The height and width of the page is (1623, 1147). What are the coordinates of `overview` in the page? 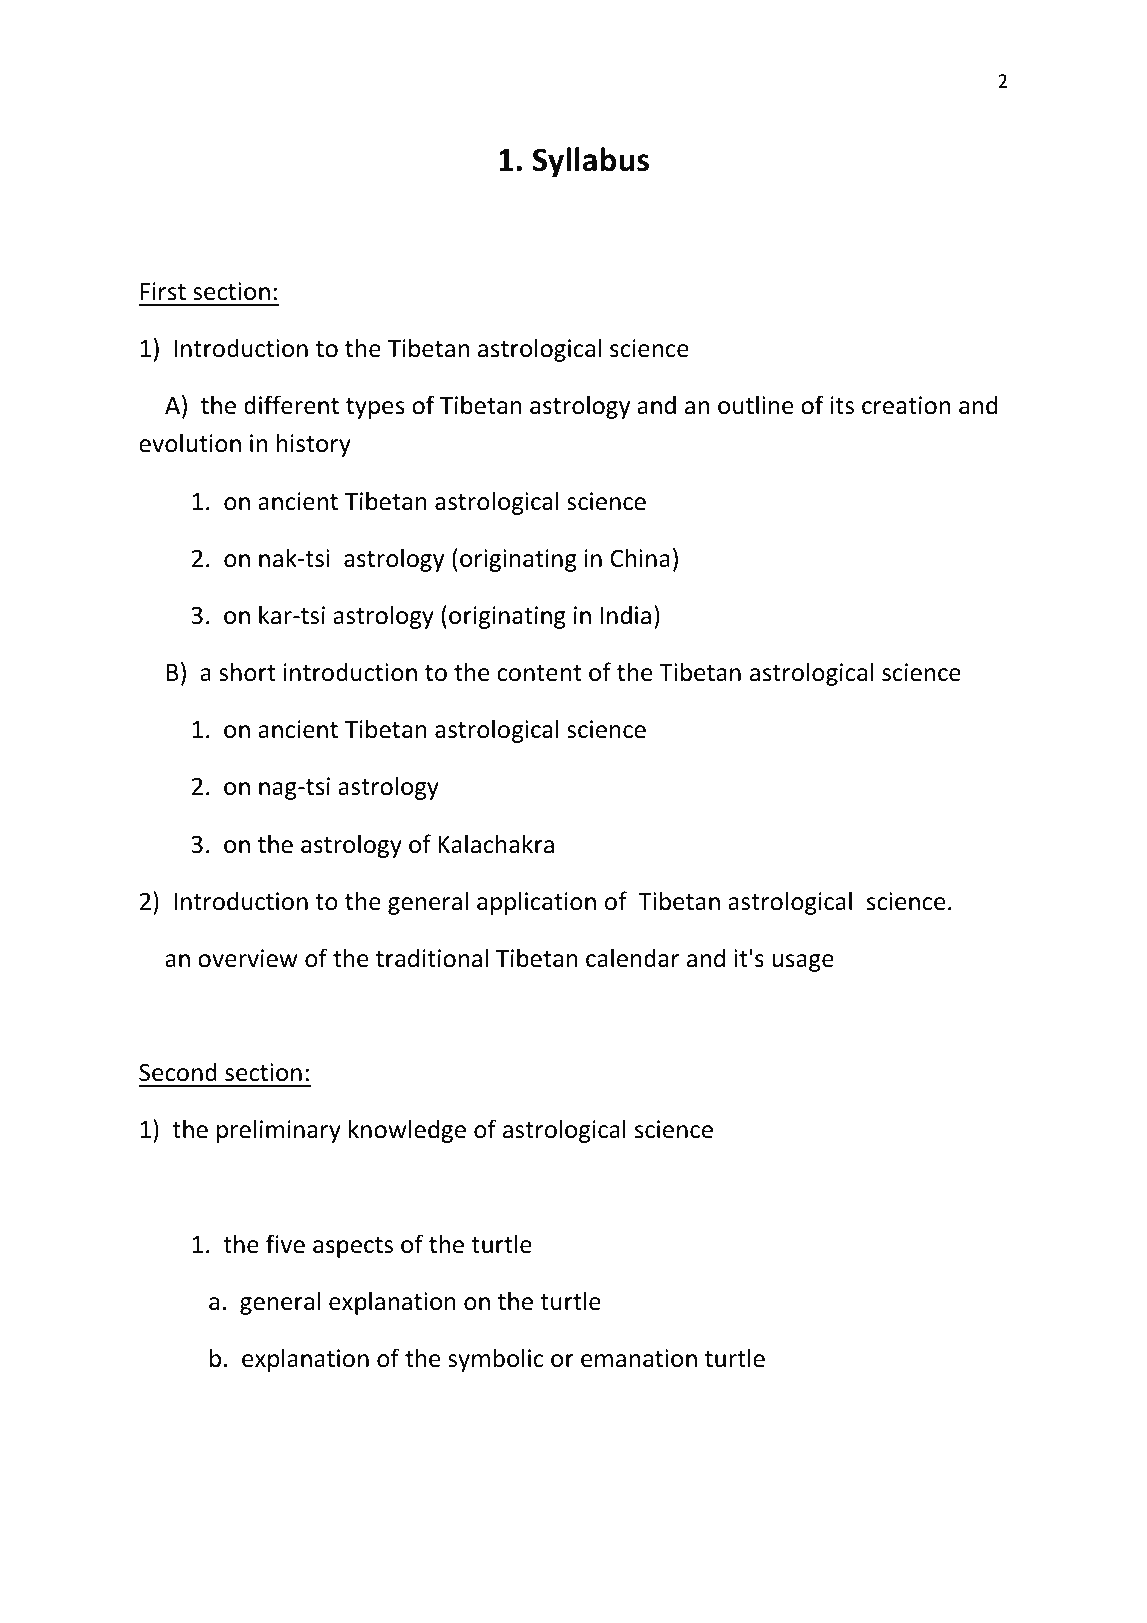 It's located at (248, 958).
